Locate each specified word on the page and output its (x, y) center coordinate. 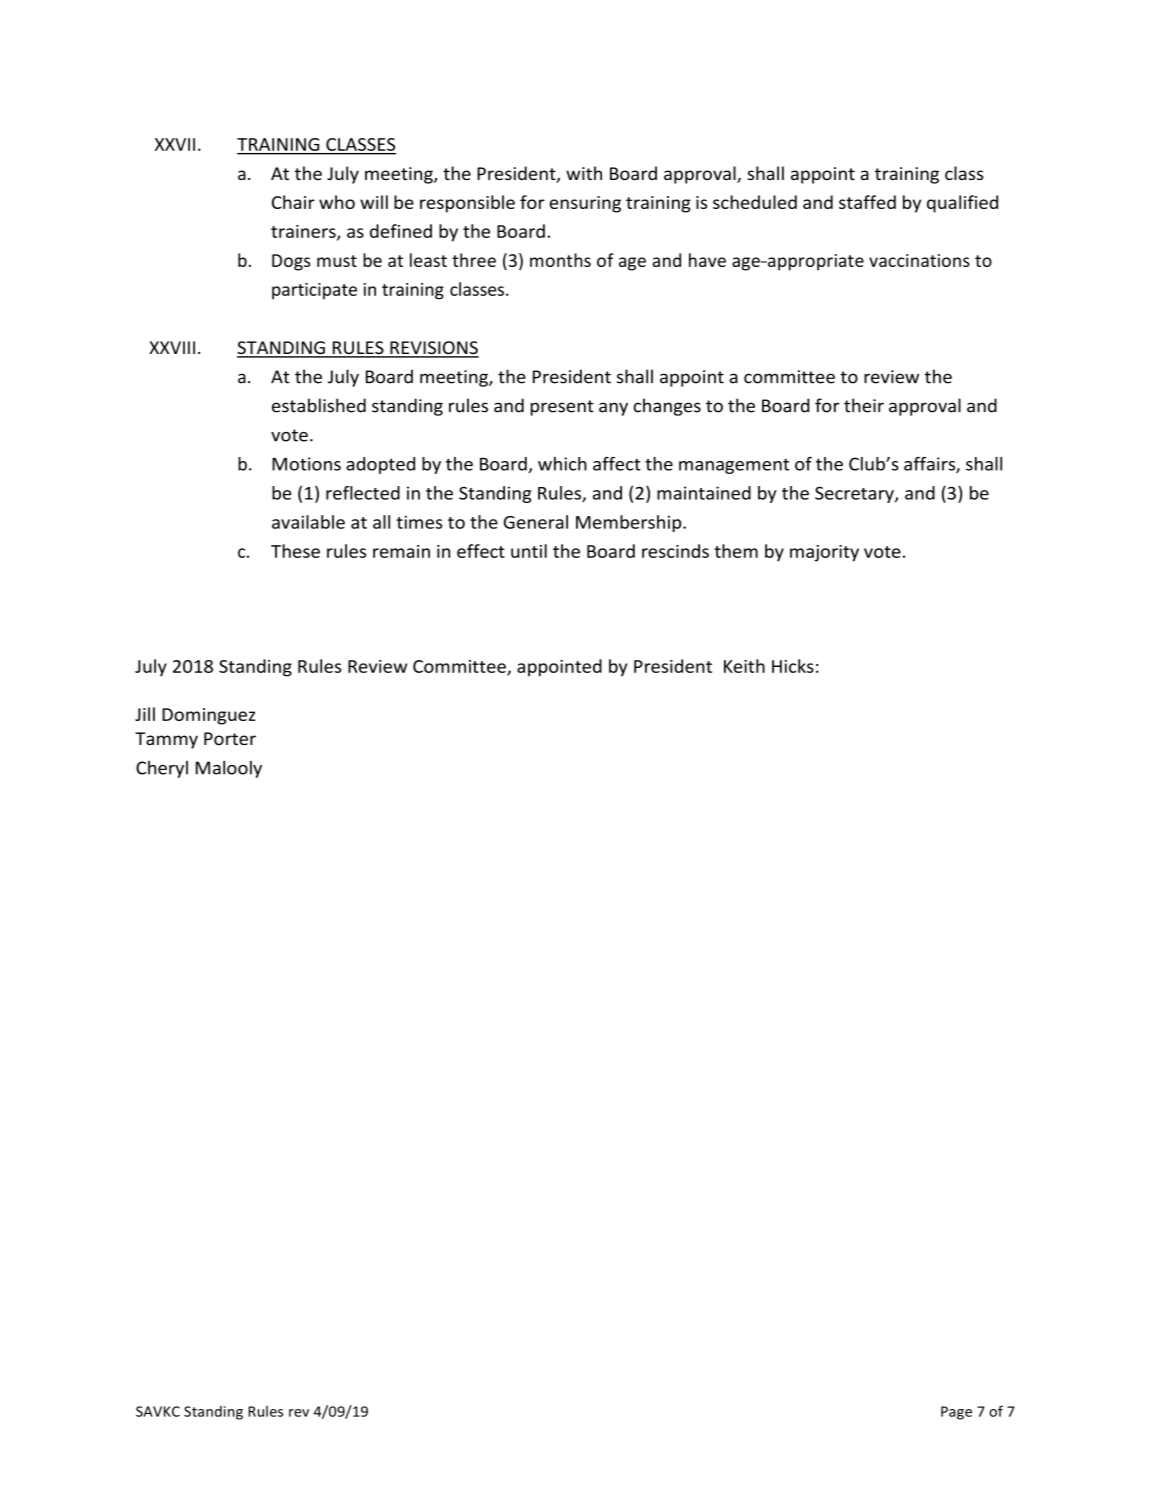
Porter (230, 738)
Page (956, 1413)
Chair (293, 202)
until (529, 551)
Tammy (166, 740)
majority (824, 553)
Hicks (793, 666)
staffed (867, 202)
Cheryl (162, 769)
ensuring (585, 204)
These (295, 551)
